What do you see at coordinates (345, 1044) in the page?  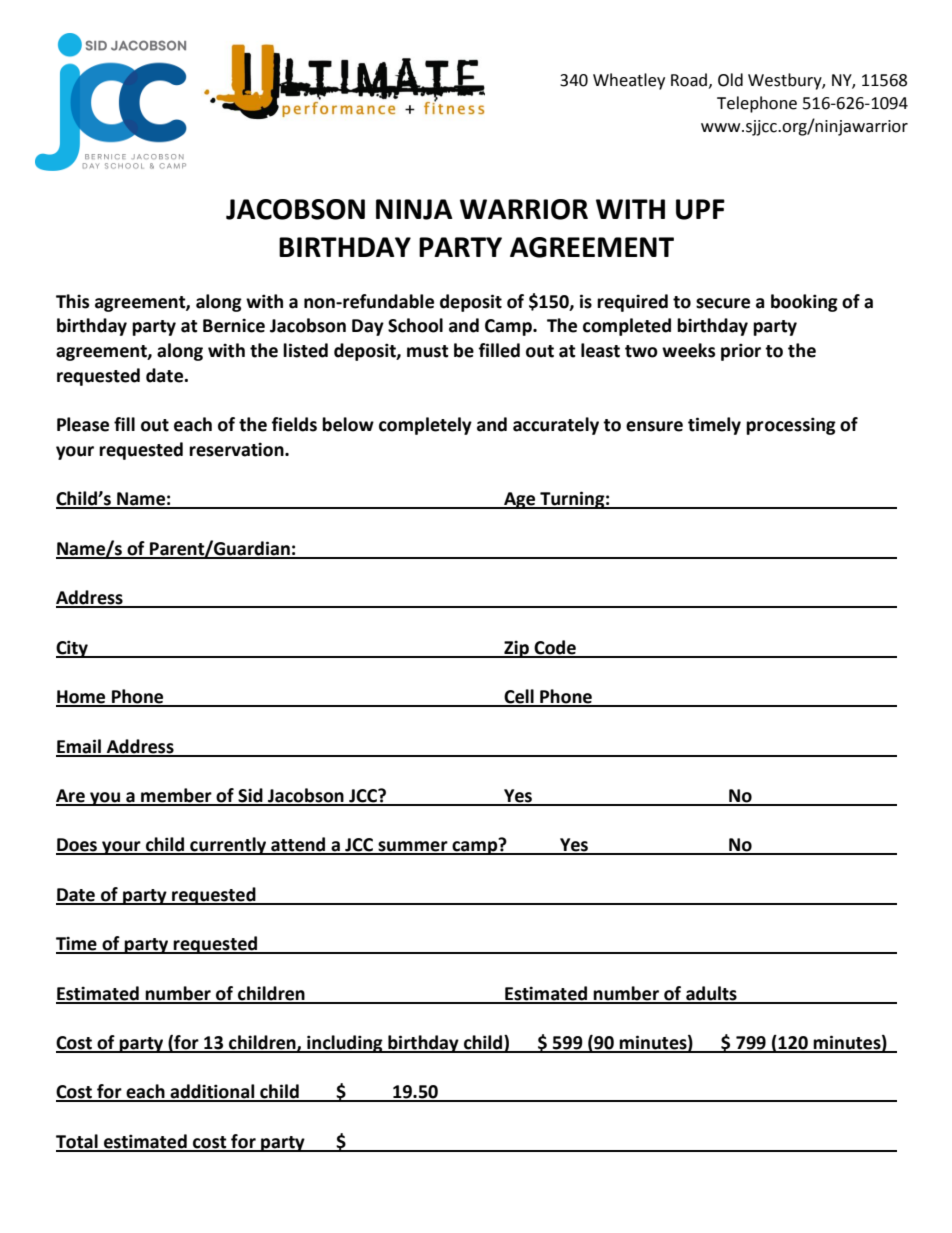 I see `including` at bounding box center [345, 1044].
